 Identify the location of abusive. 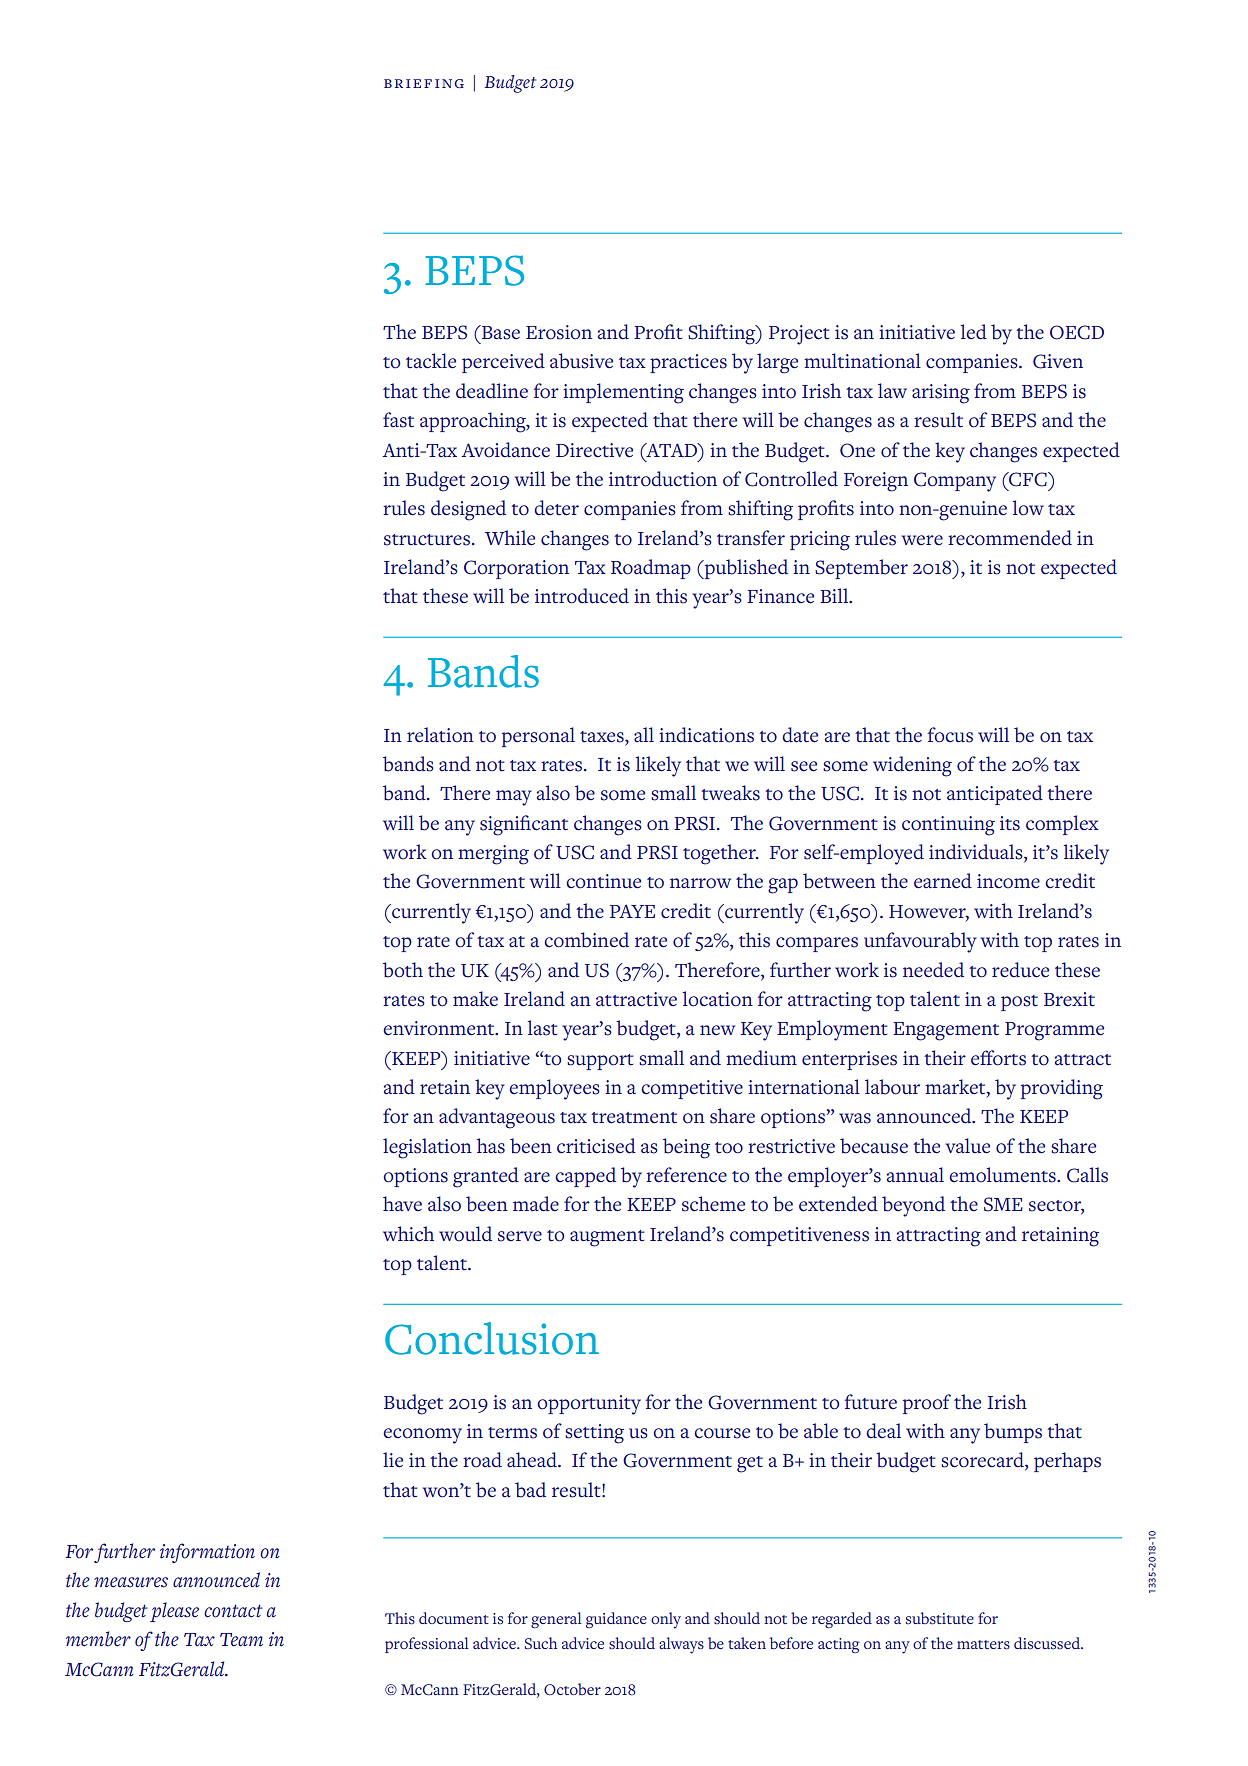
(581, 361).
